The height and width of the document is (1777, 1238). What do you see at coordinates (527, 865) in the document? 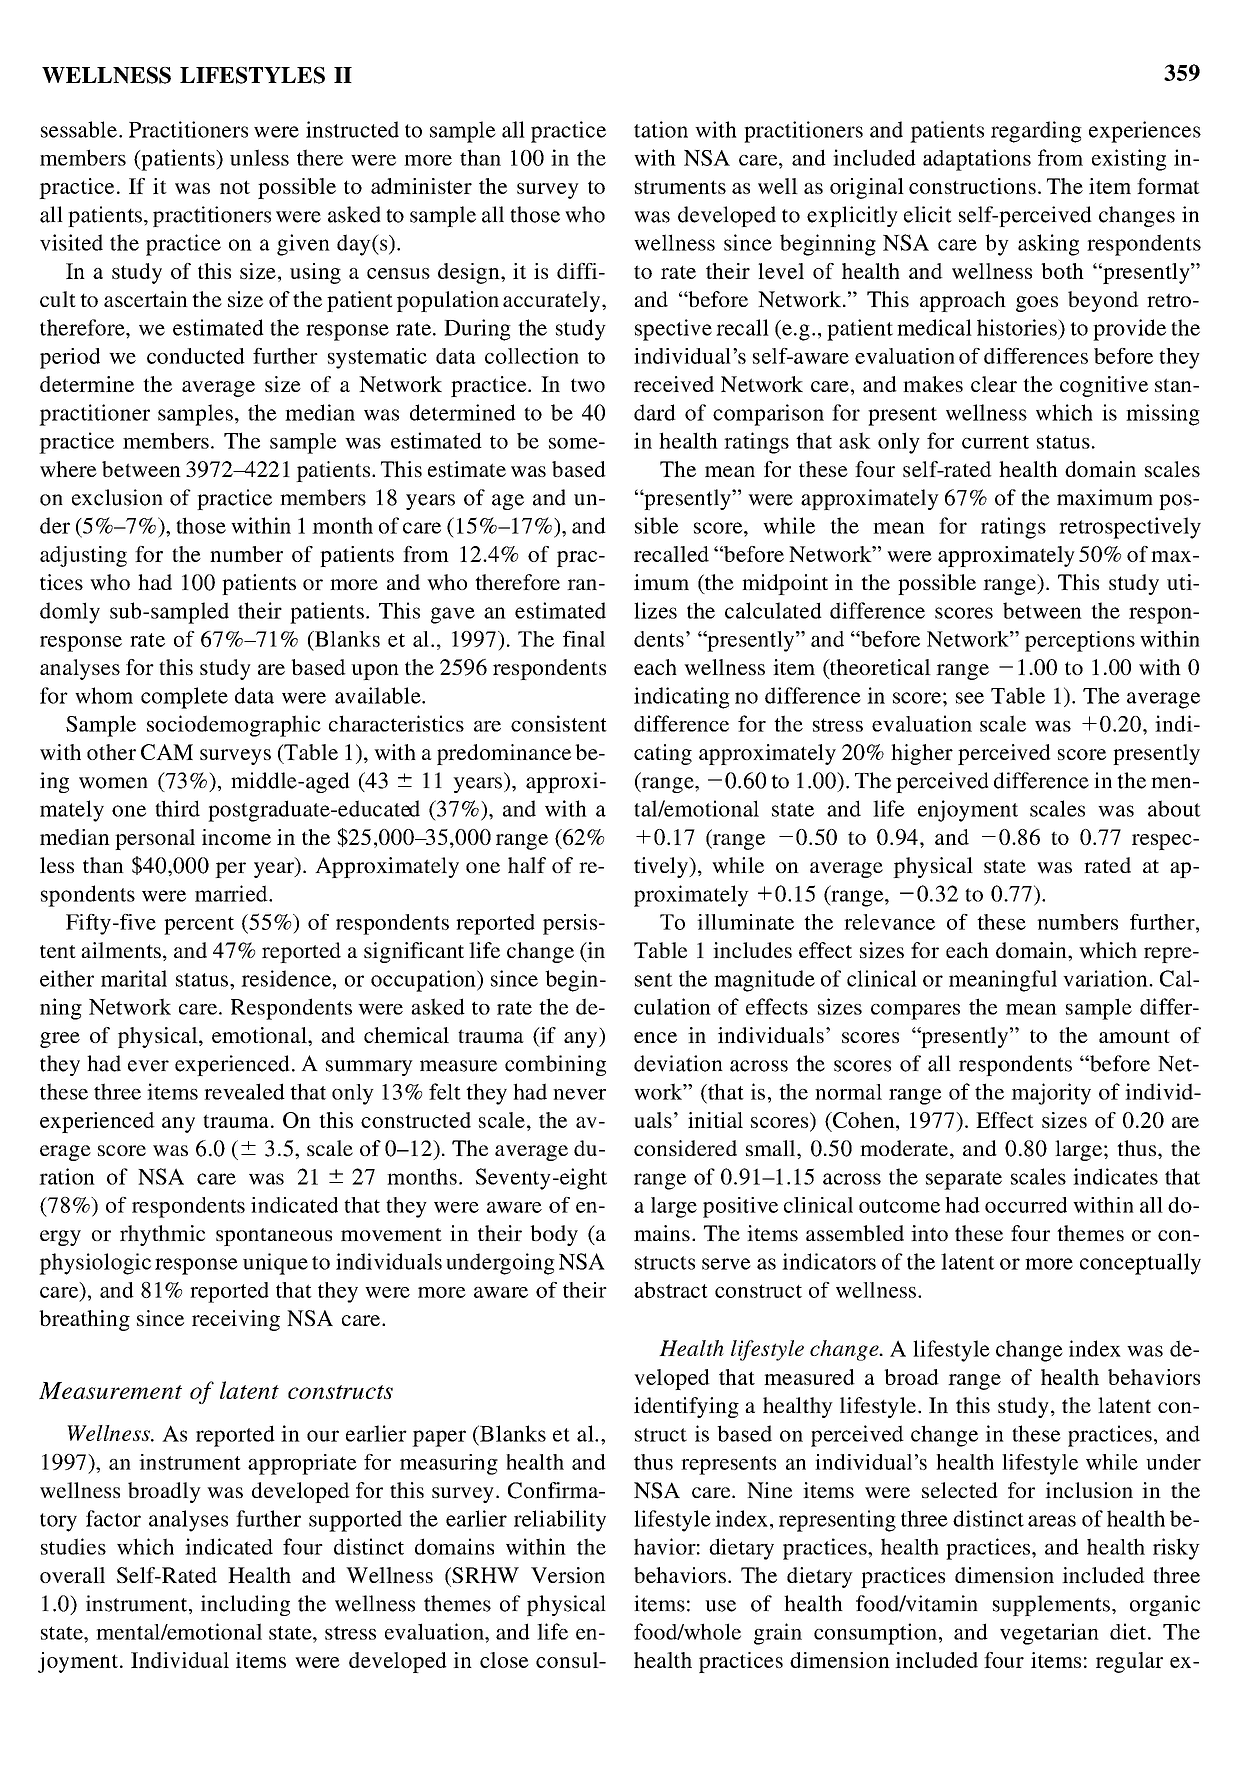
I see `half` at bounding box center [527, 865].
